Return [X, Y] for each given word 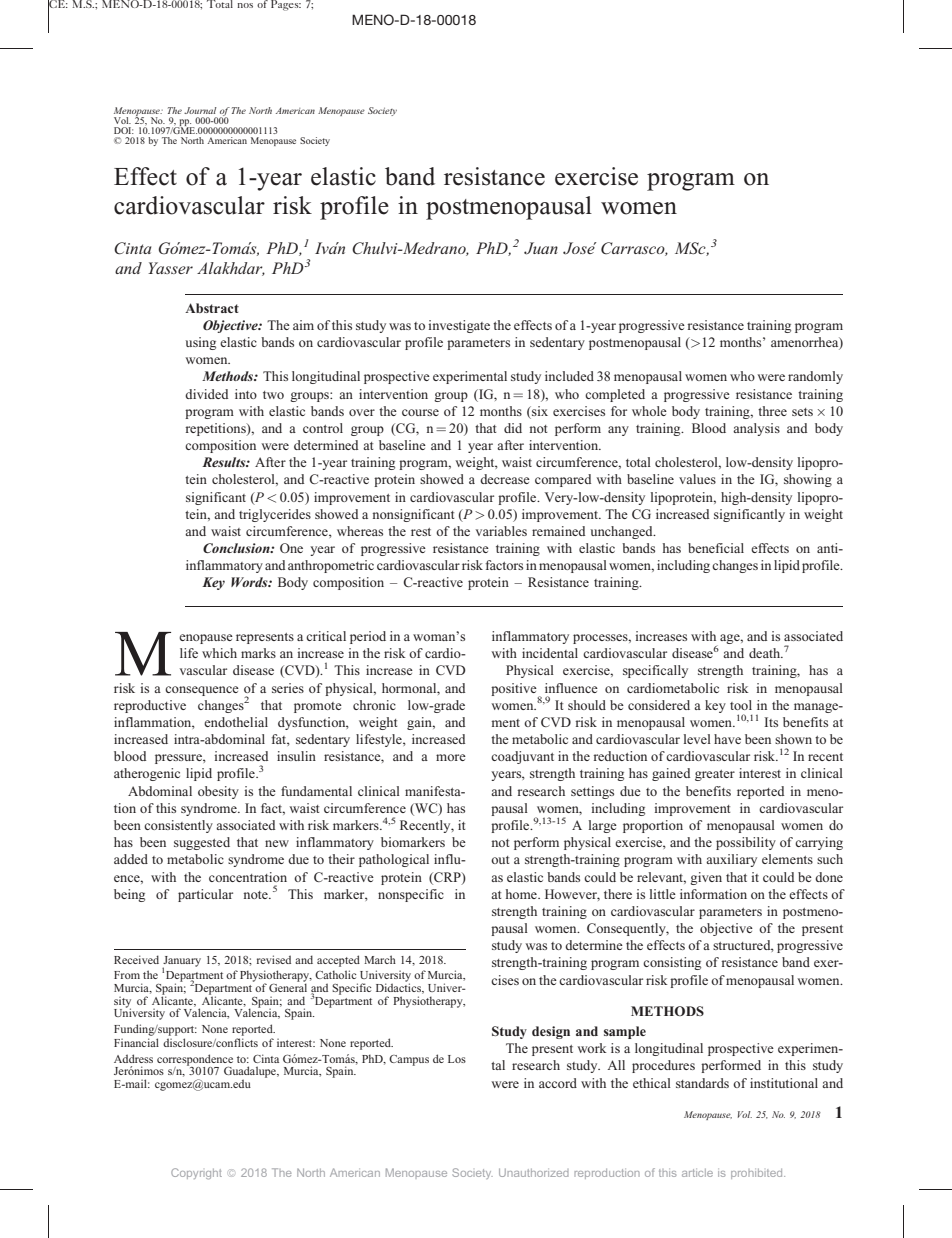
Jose [580, 248]
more [451, 757]
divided [206, 394]
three [772, 411]
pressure [179, 759]
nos [245, 5]
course [420, 412]
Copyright [196, 1173]
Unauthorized [534, 1172]
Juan [541, 248]
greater [715, 775]
